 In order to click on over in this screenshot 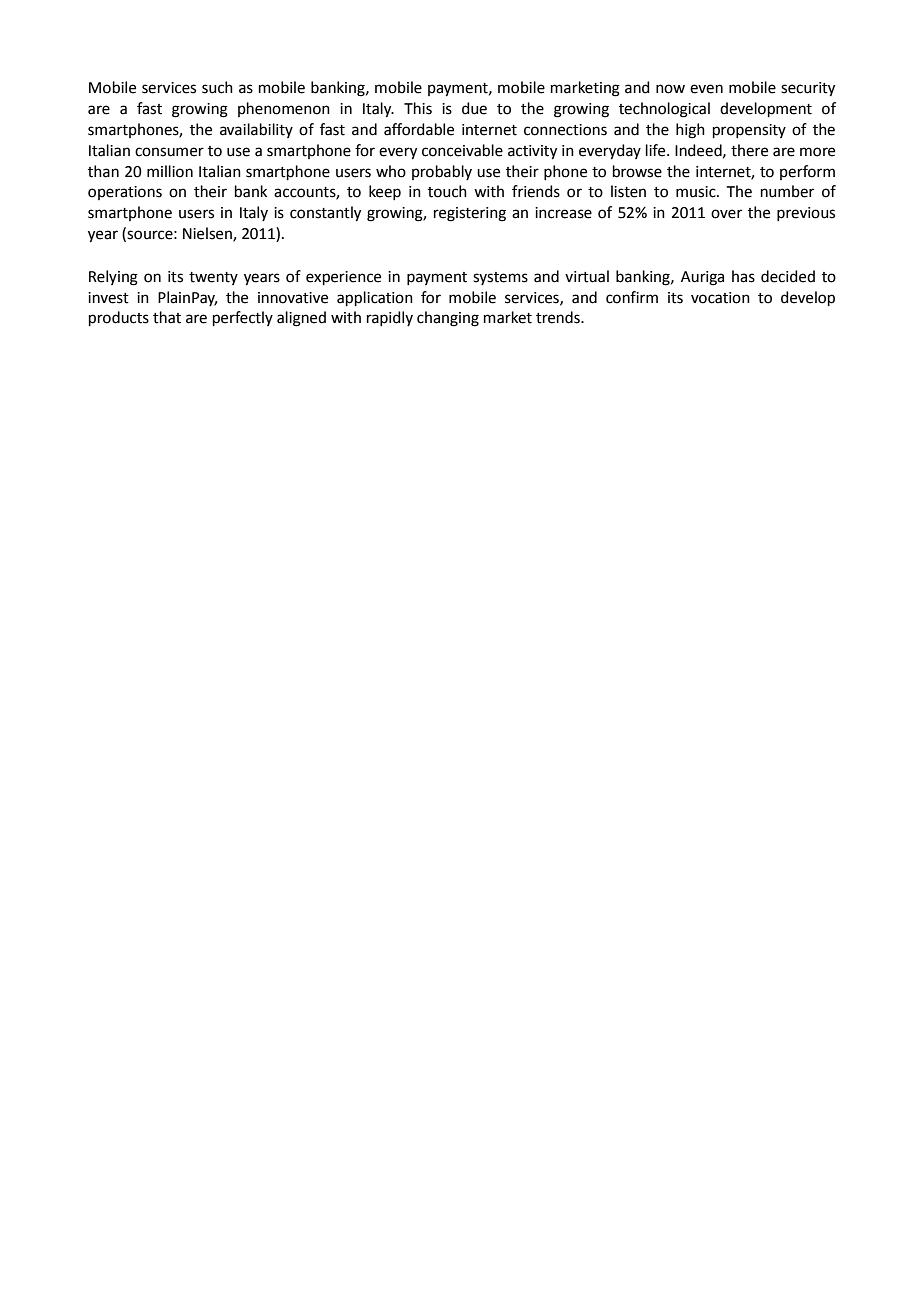, I will do `click(726, 214)`.
